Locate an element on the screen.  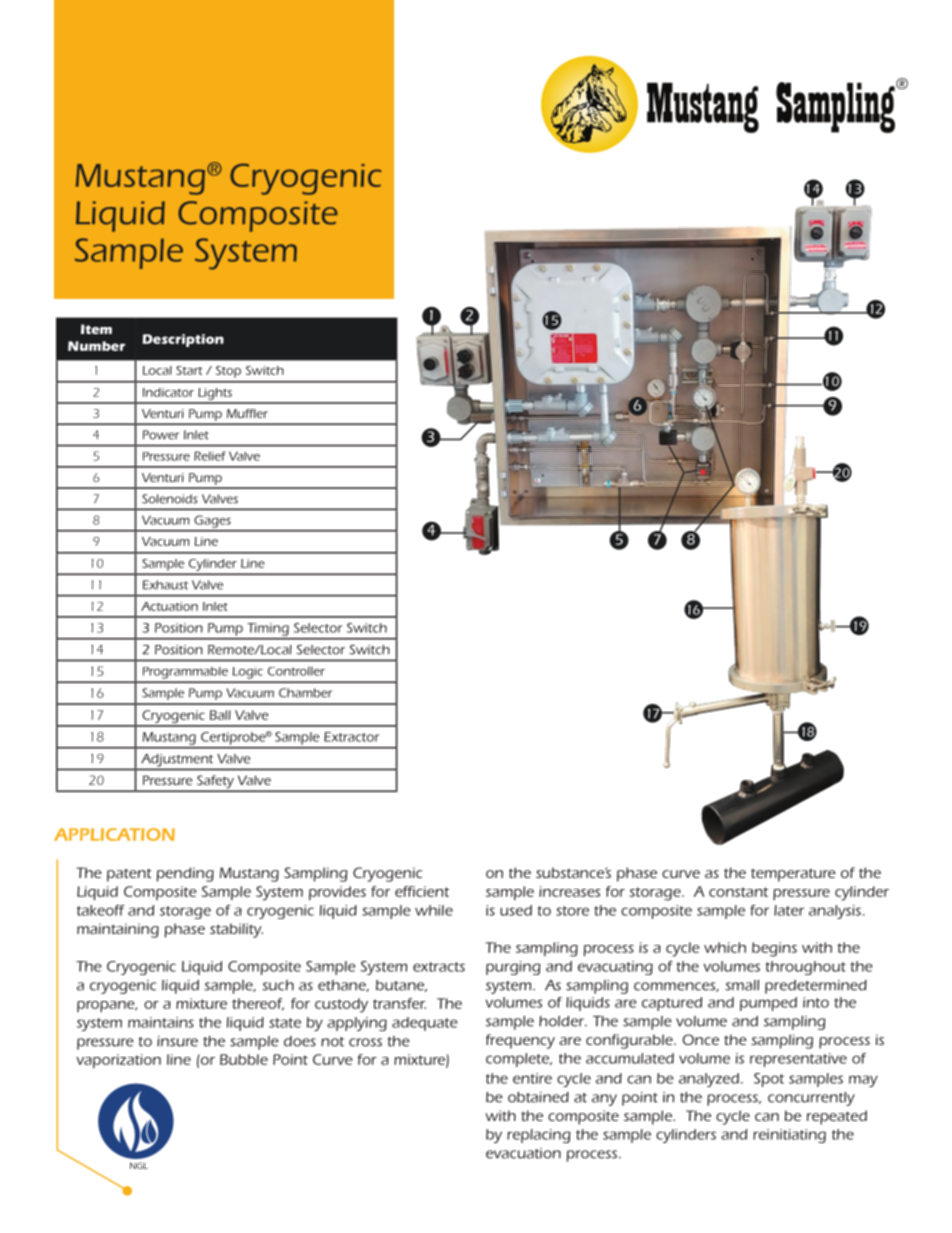
NGL is located at coordinates (139, 1165).
